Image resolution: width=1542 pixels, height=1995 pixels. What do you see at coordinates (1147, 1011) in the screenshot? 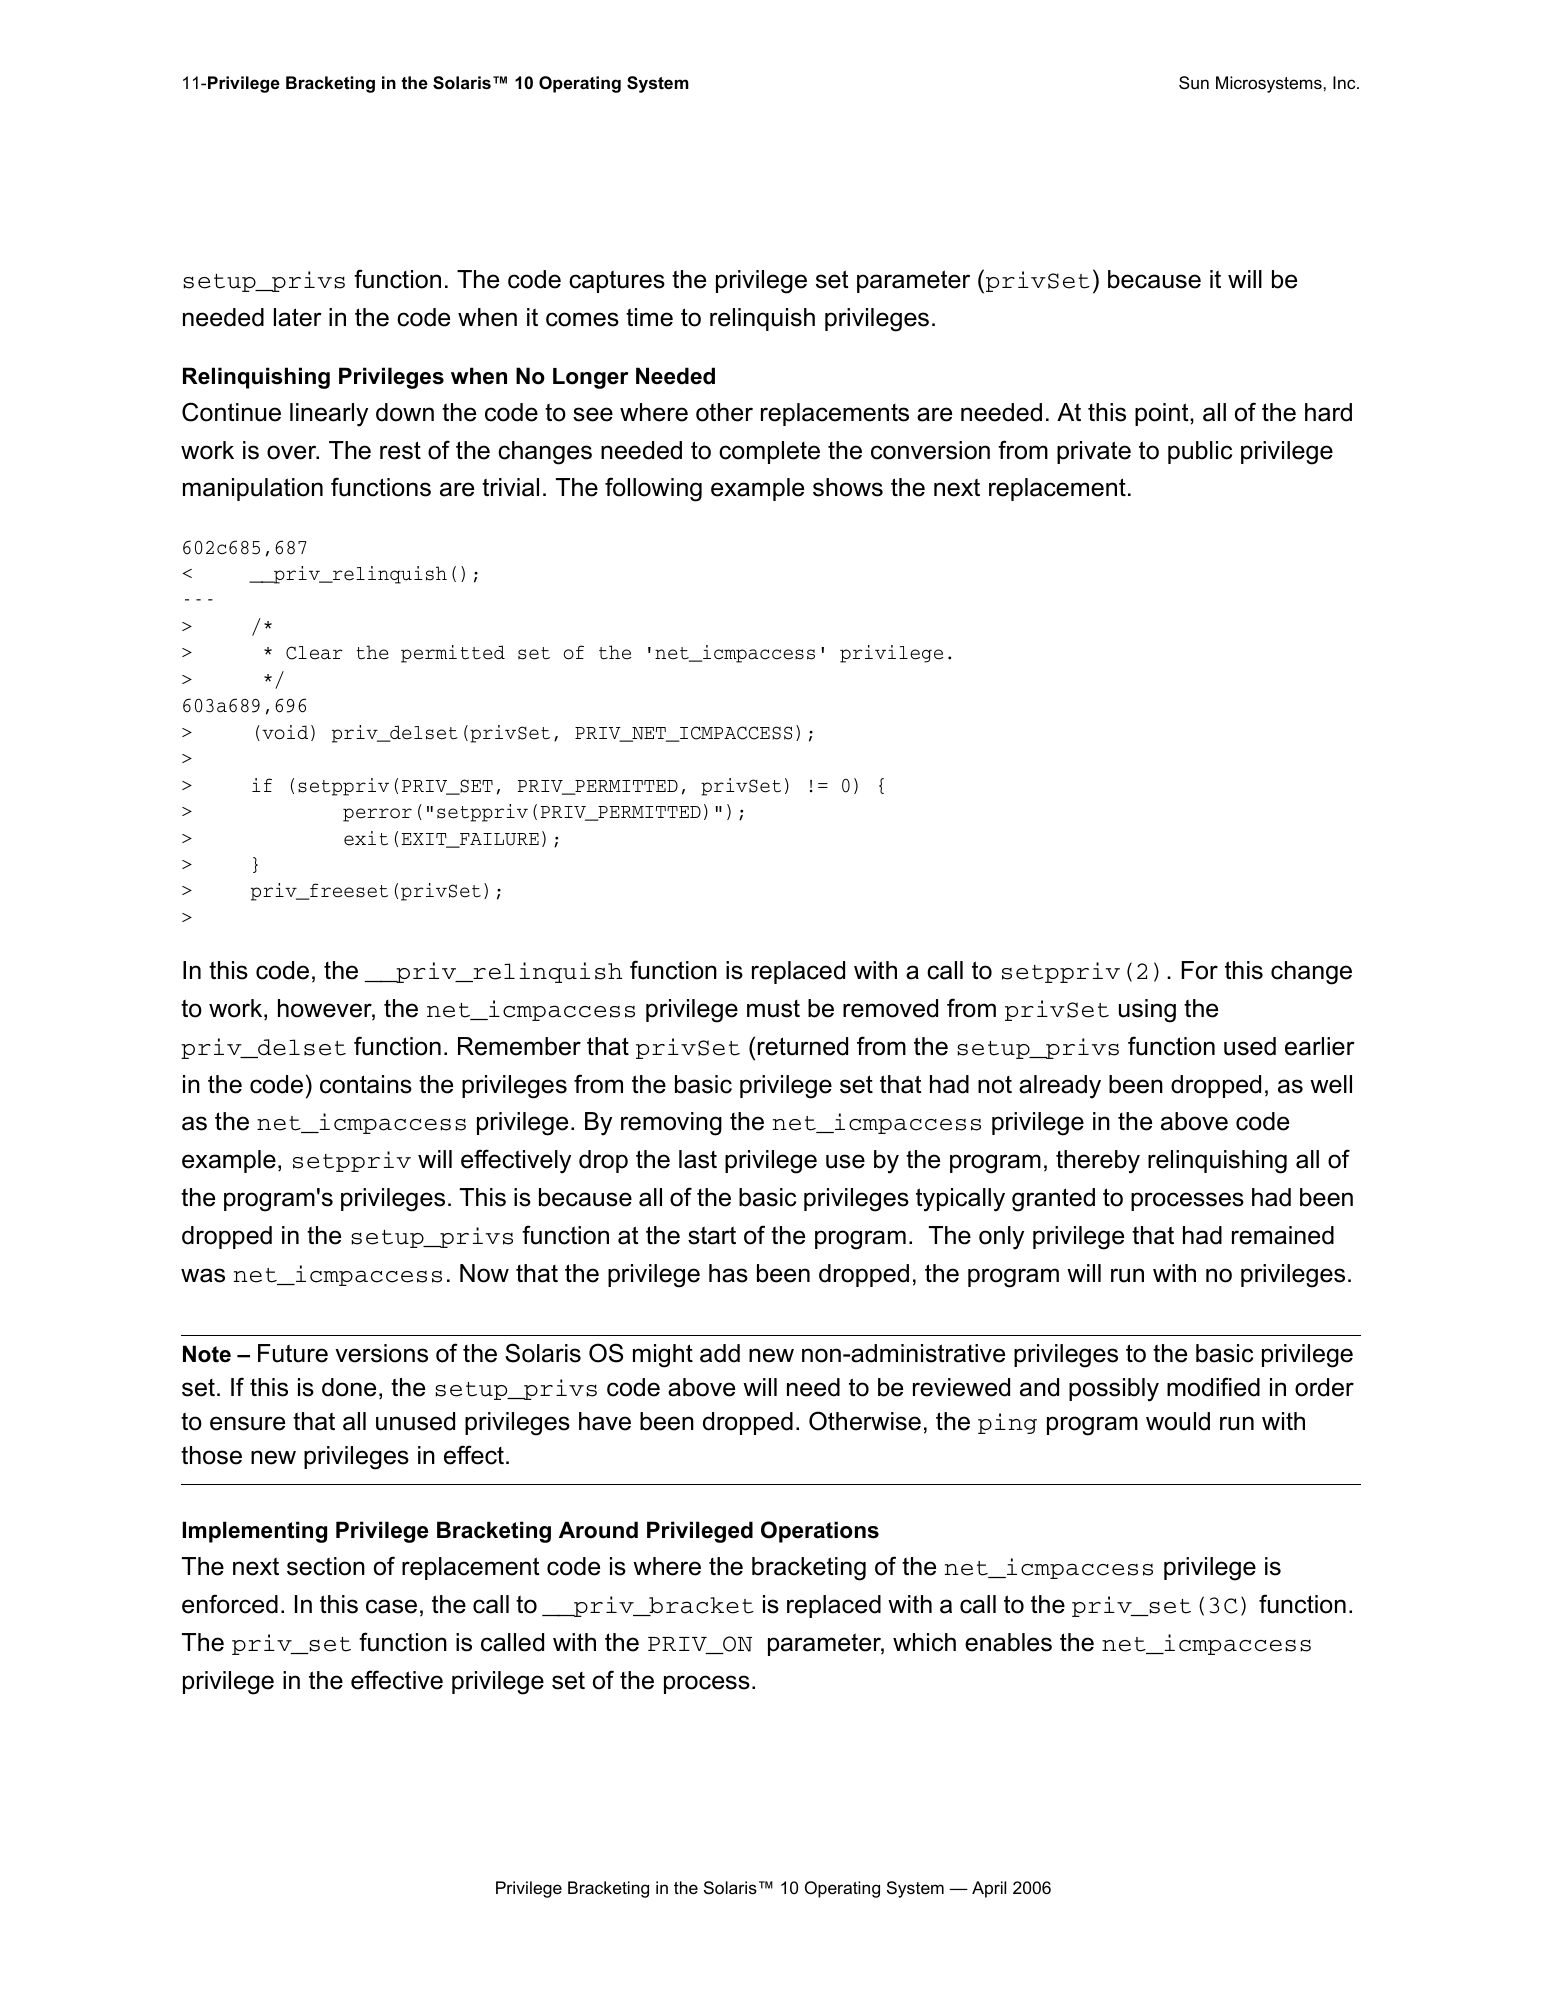
I see `using` at bounding box center [1147, 1011].
